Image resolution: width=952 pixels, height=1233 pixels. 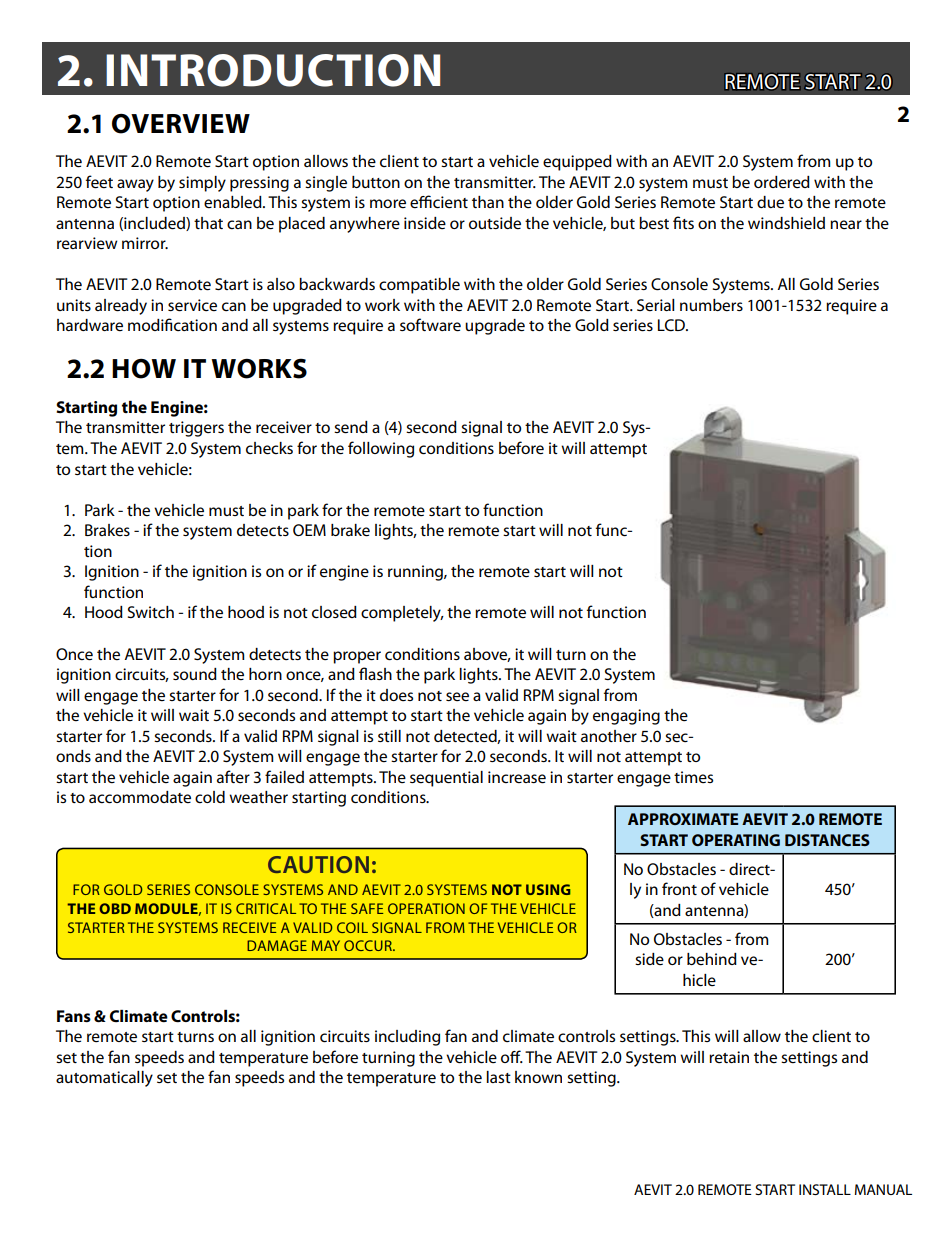 I want to click on automatically, so click(x=104, y=1079).
